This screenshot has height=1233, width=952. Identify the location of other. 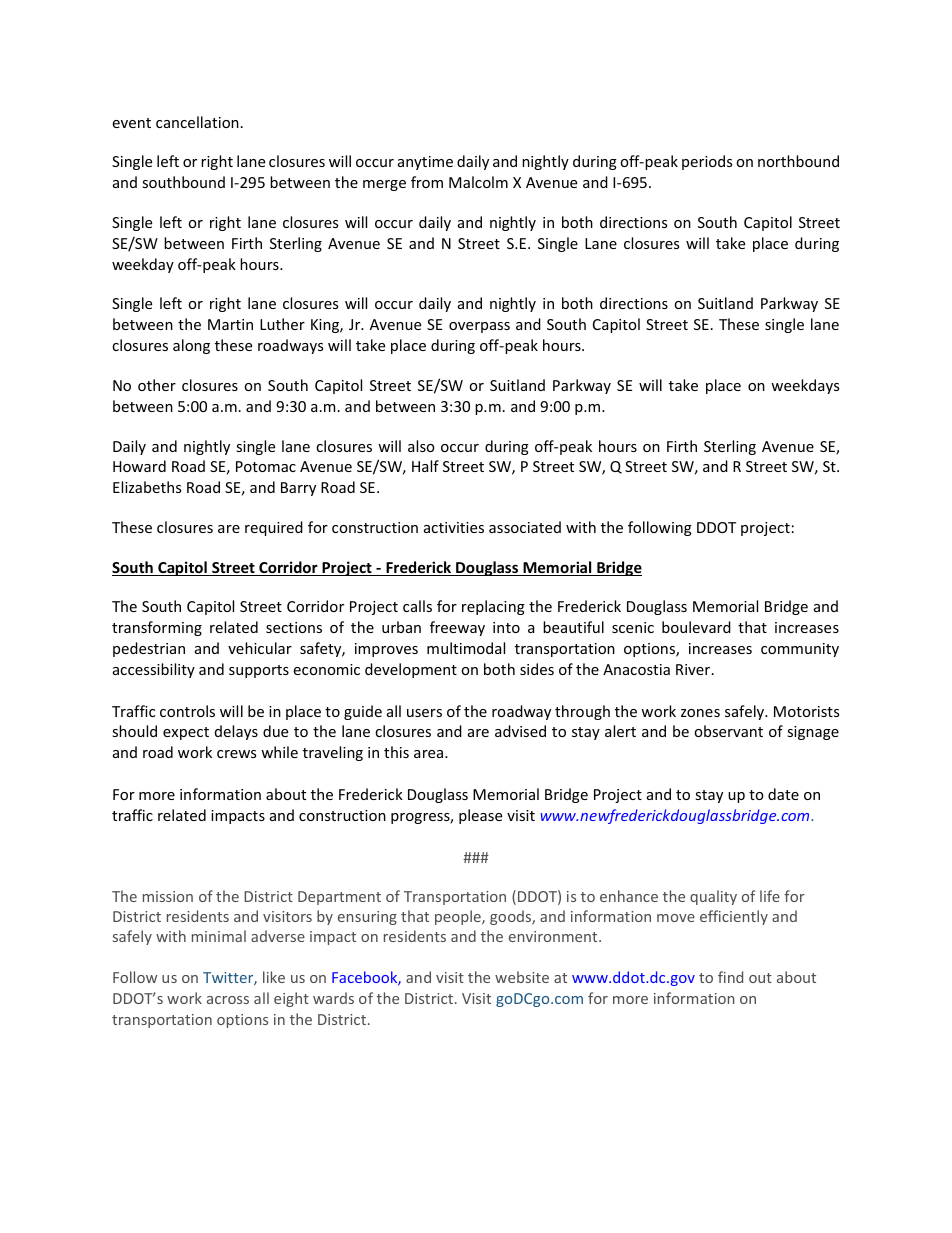
(157, 385).
